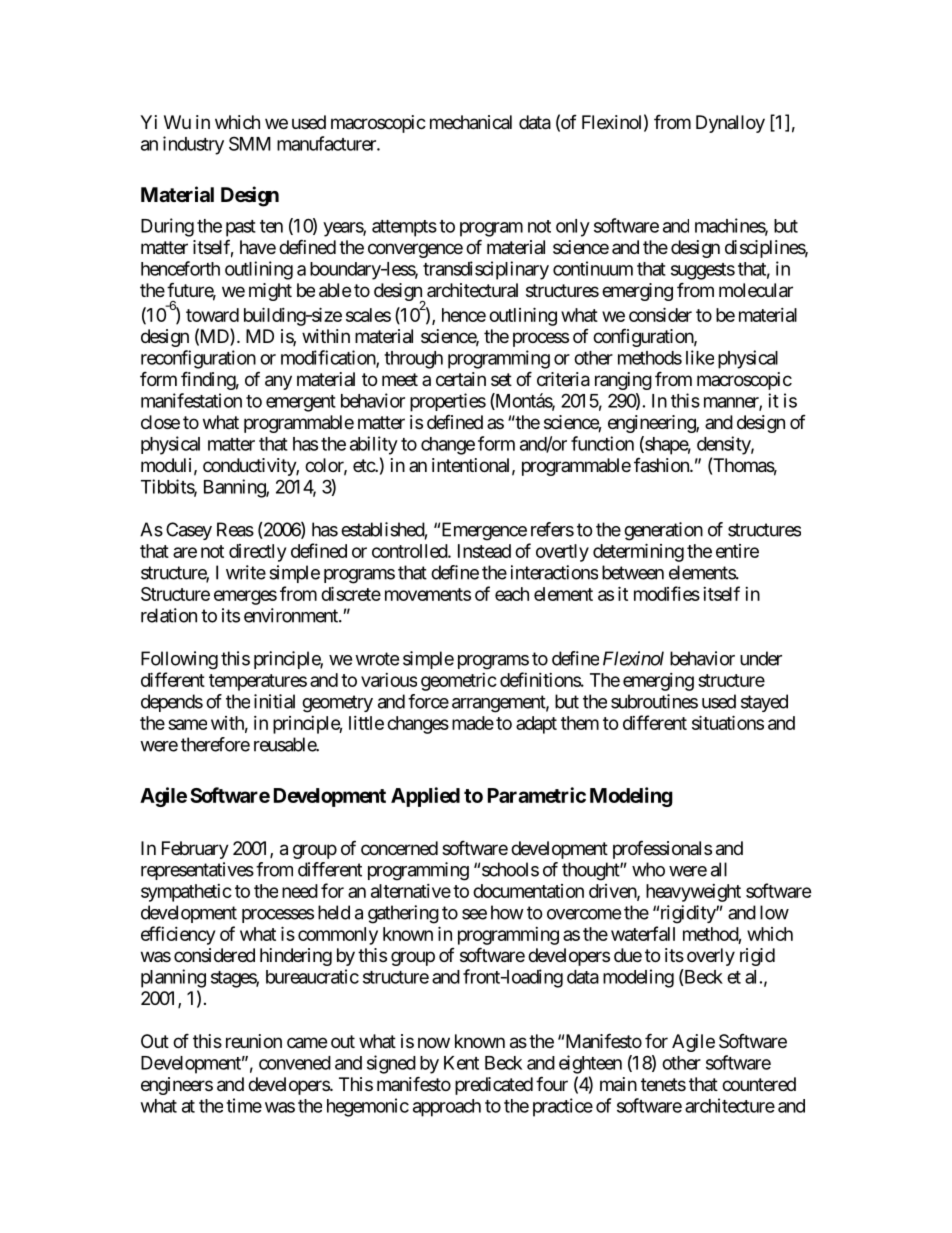  What do you see at coordinates (195, 850) in the screenshot?
I see `February` at bounding box center [195, 850].
